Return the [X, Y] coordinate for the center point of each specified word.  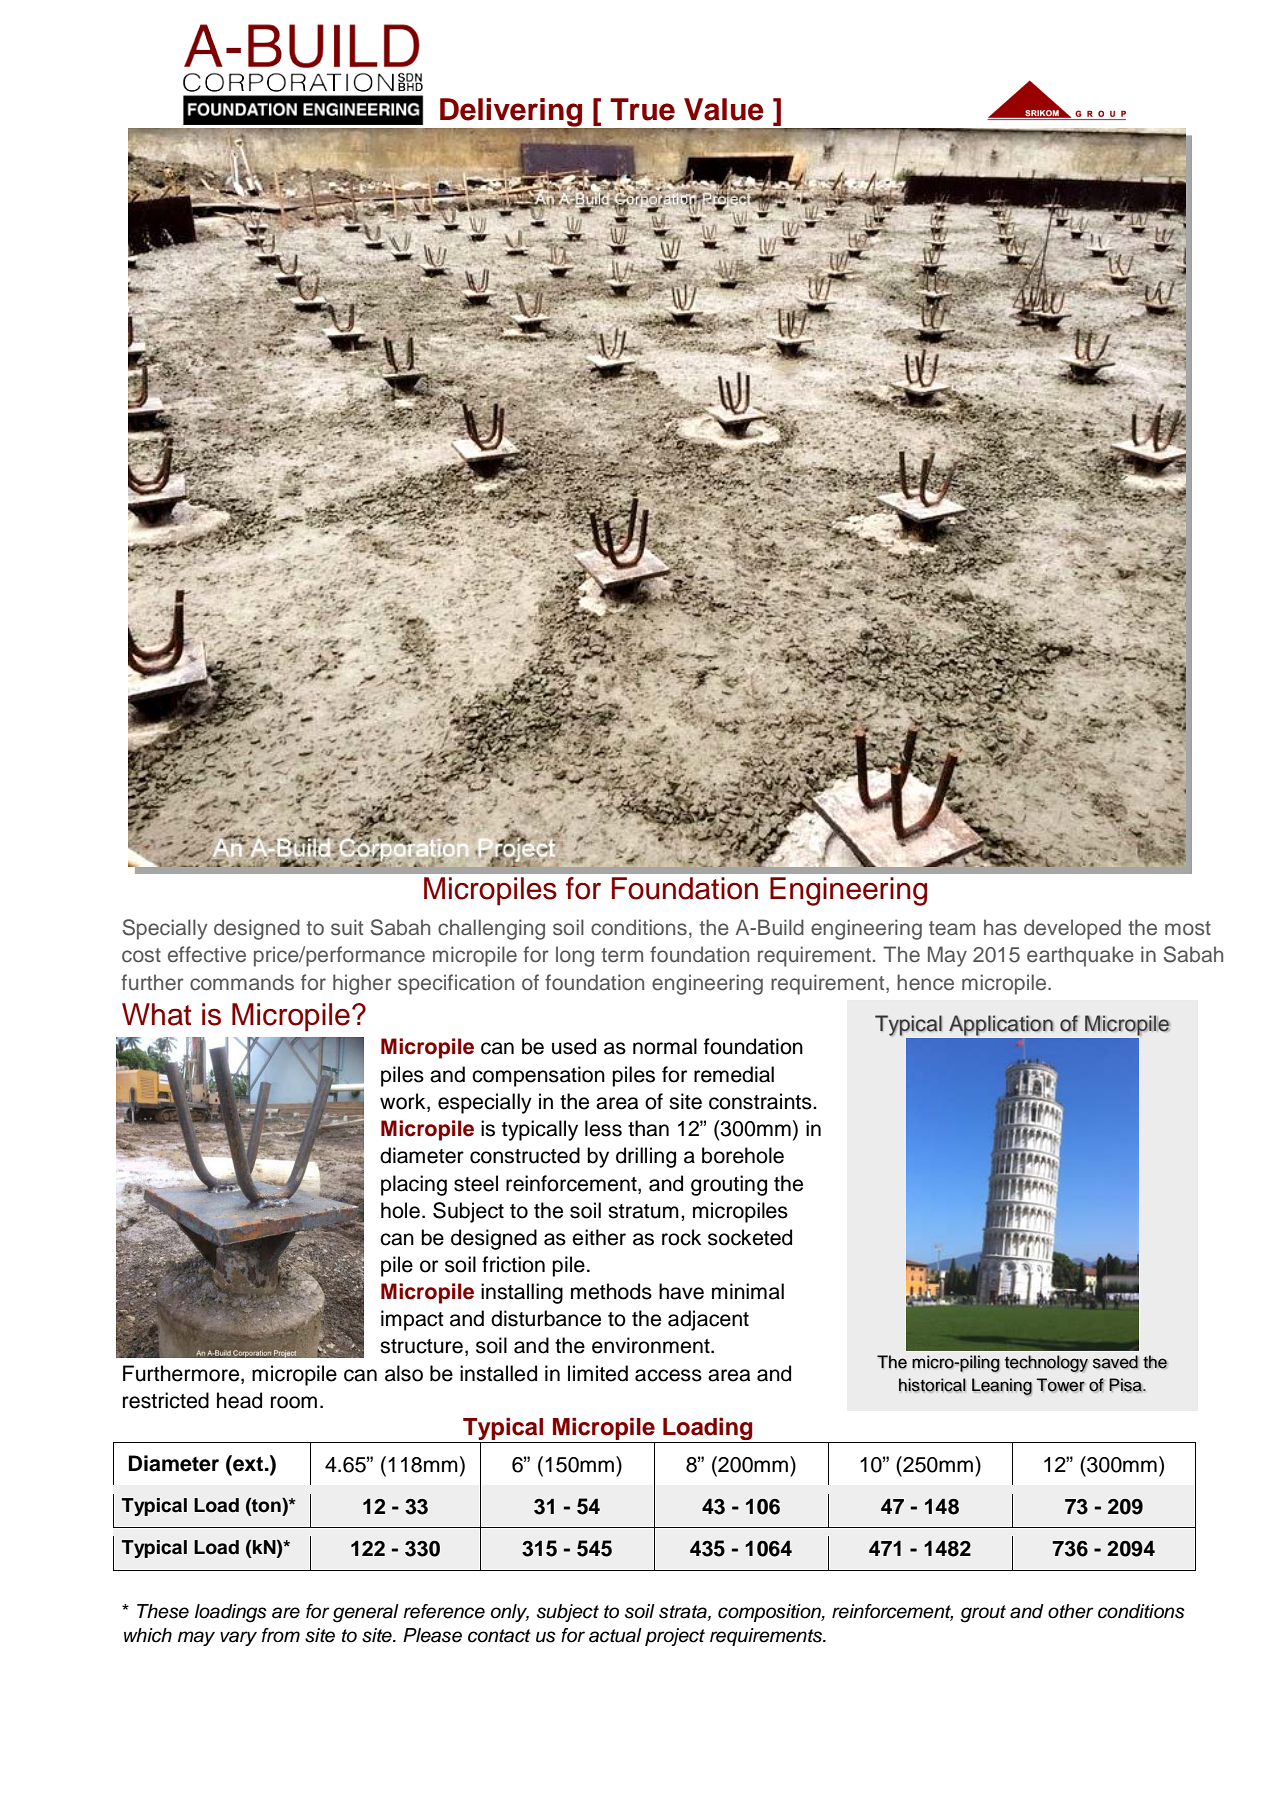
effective [207, 954]
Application [1001, 1025]
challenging [491, 929]
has [1000, 927]
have [681, 1291]
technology [1046, 1363]
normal [665, 1046]
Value [724, 109]
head [239, 1400]
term [622, 955]
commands [242, 982]
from [281, 1635]
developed [1072, 929]
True [642, 109]
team [952, 928]
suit [347, 927]
